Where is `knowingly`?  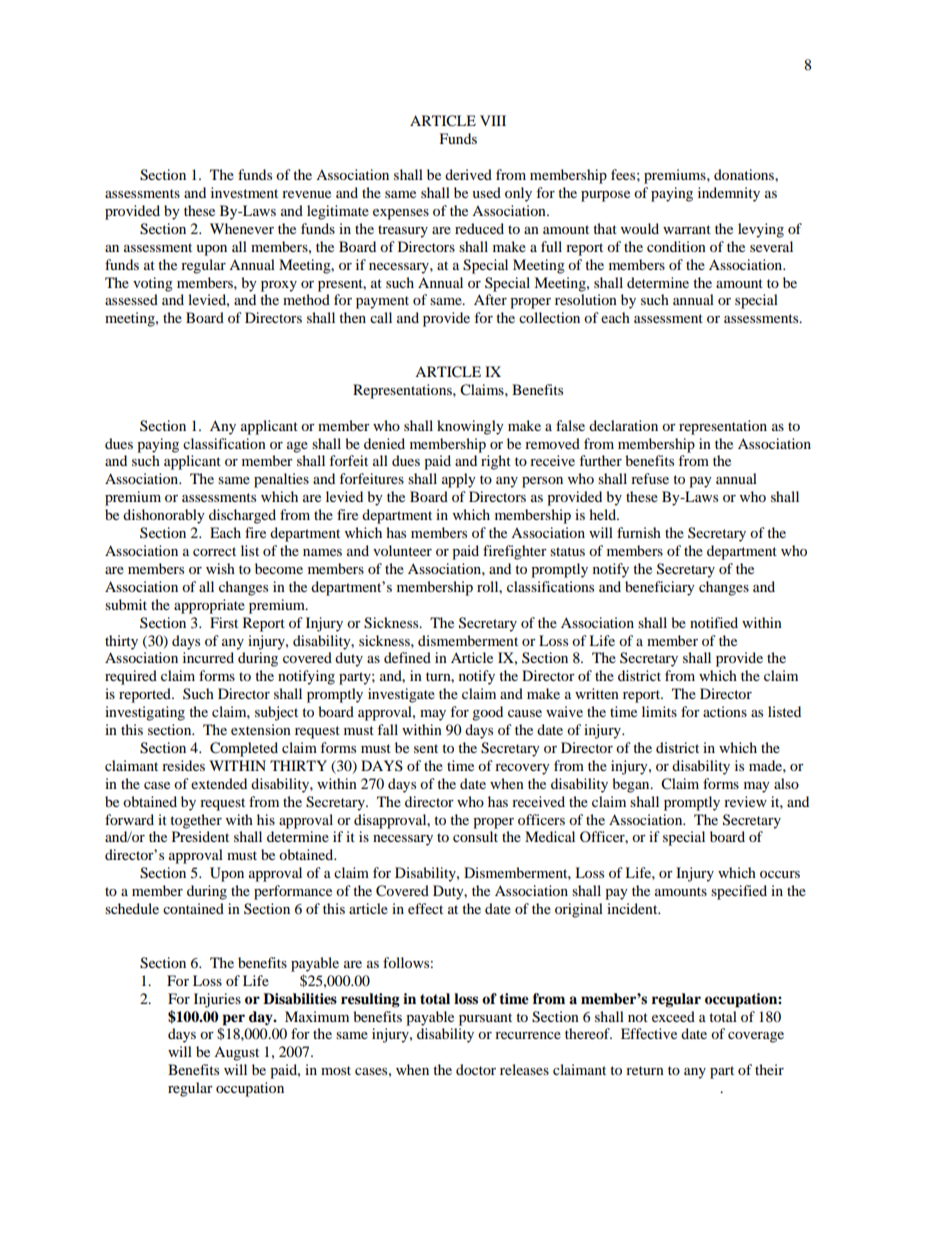
knowingly is located at coordinates (470, 427).
